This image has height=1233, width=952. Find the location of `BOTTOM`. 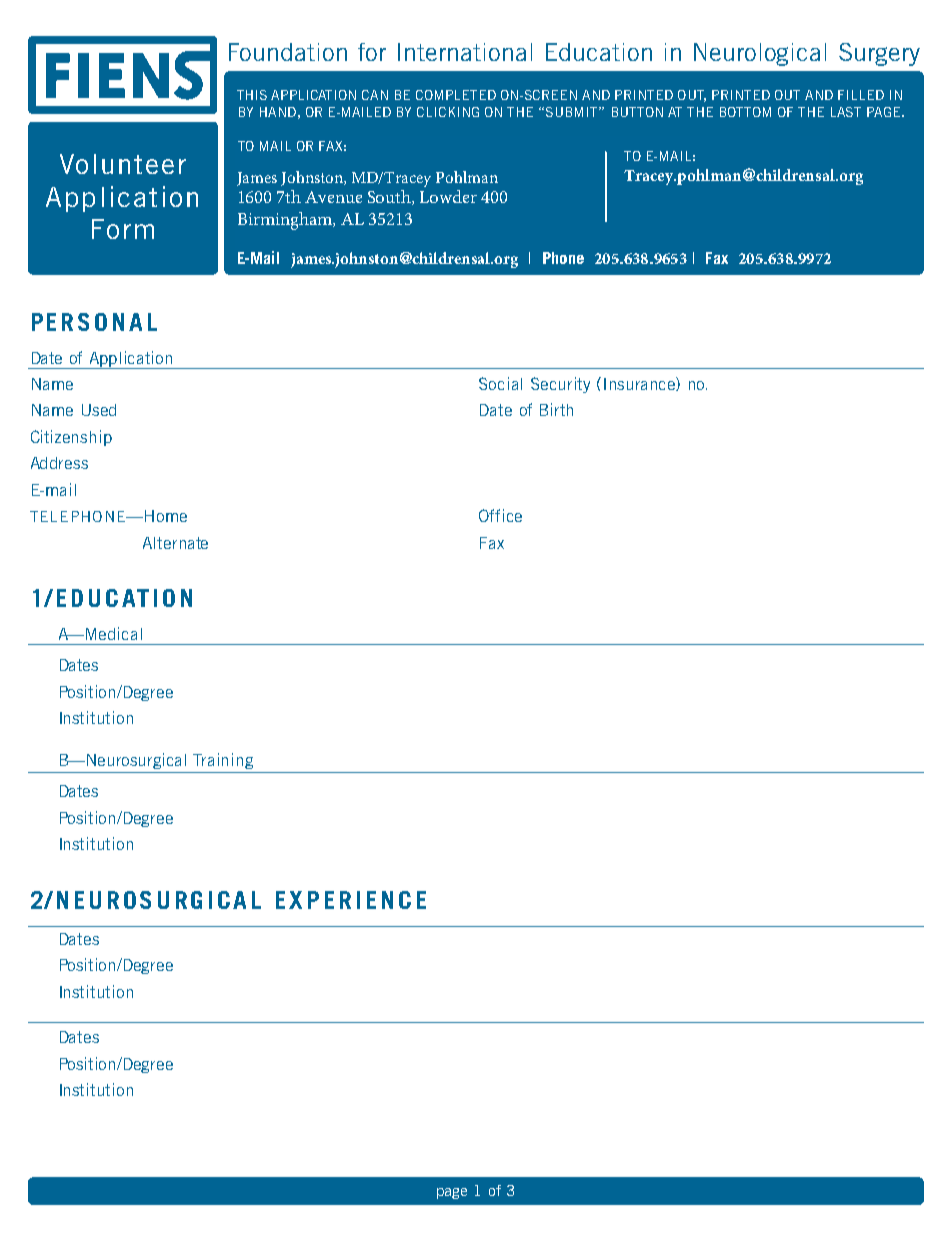

BOTTOM is located at coordinates (745, 112).
